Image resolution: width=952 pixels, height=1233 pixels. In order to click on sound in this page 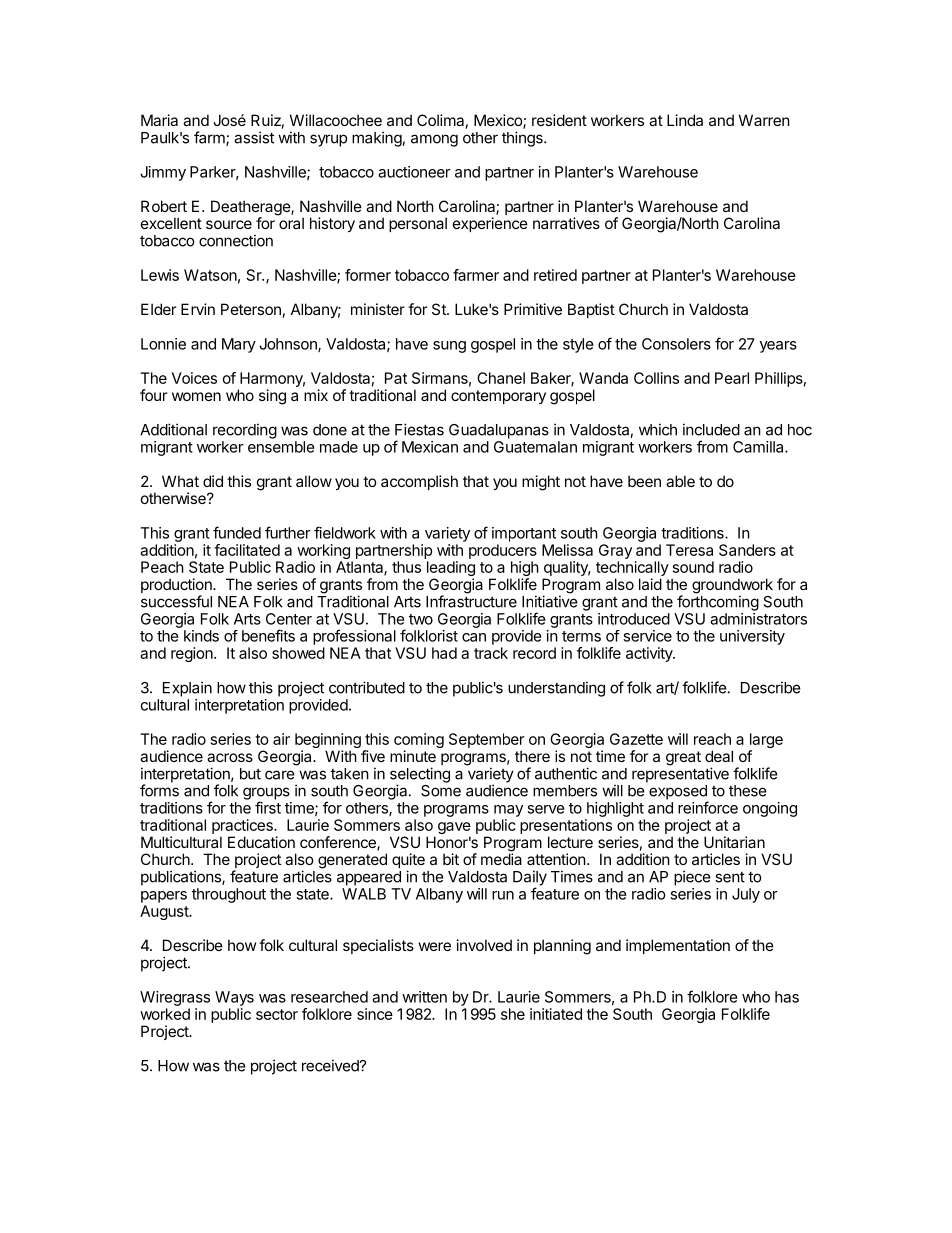, I will do `click(693, 567)`.
